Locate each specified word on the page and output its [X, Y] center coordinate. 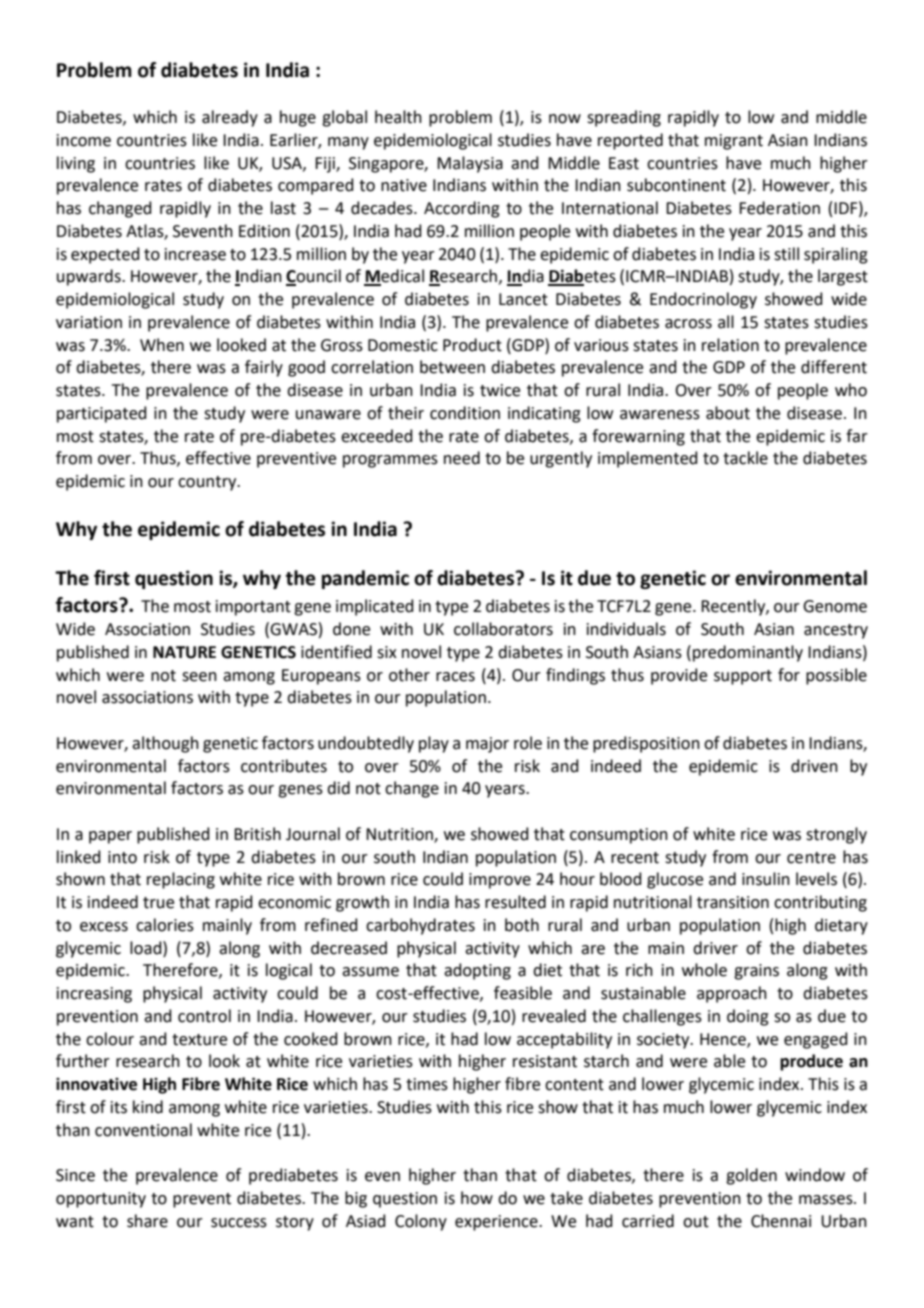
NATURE [184, 652]
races [455, 677]
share [147, 1221]
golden [751, 1176]
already [230, 118]
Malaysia [470, 164]
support [743, 677]
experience [497, 1223]
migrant [734, 142]
